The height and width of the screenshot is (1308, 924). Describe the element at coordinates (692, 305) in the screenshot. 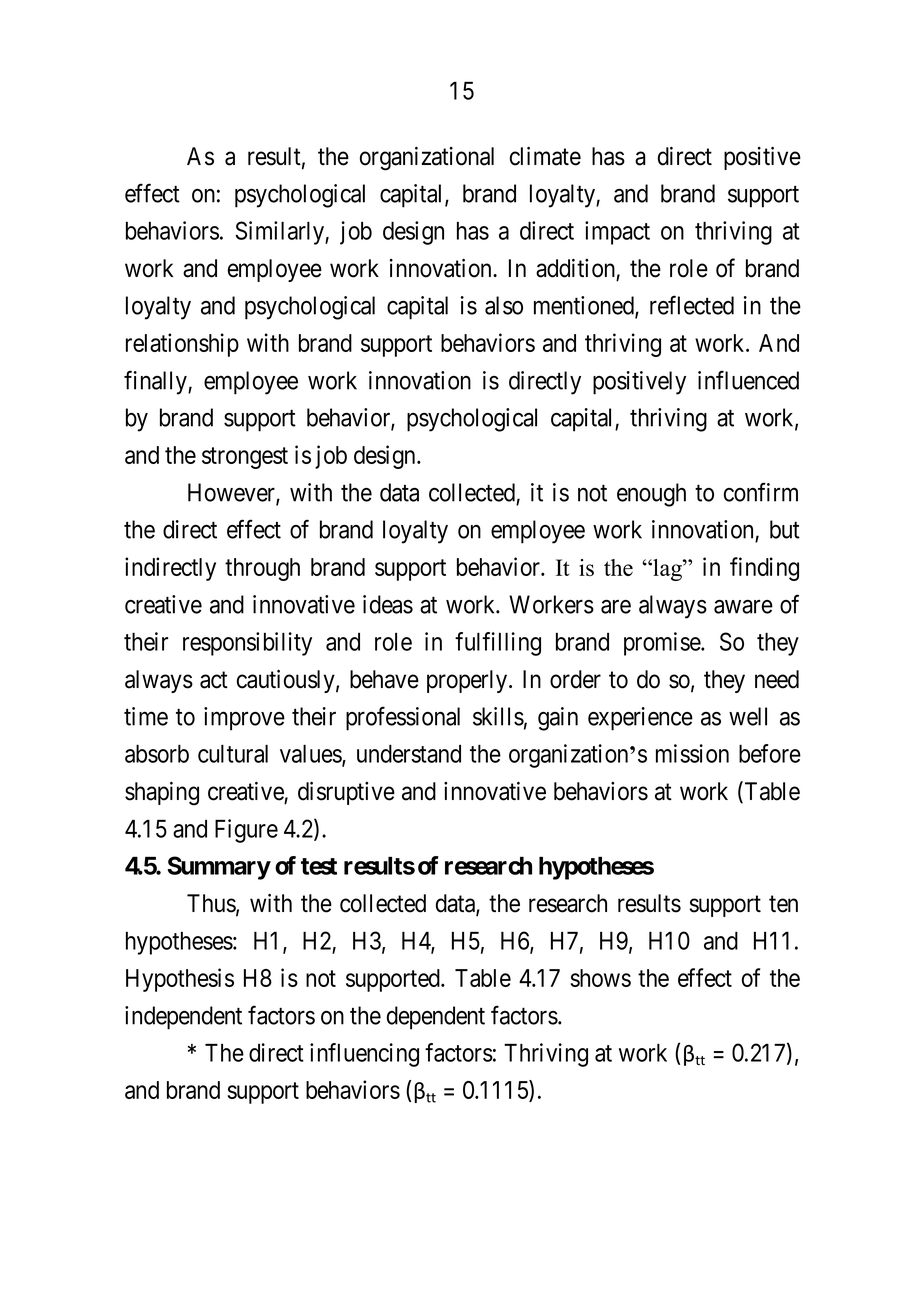

I see `reflected` at that location.
